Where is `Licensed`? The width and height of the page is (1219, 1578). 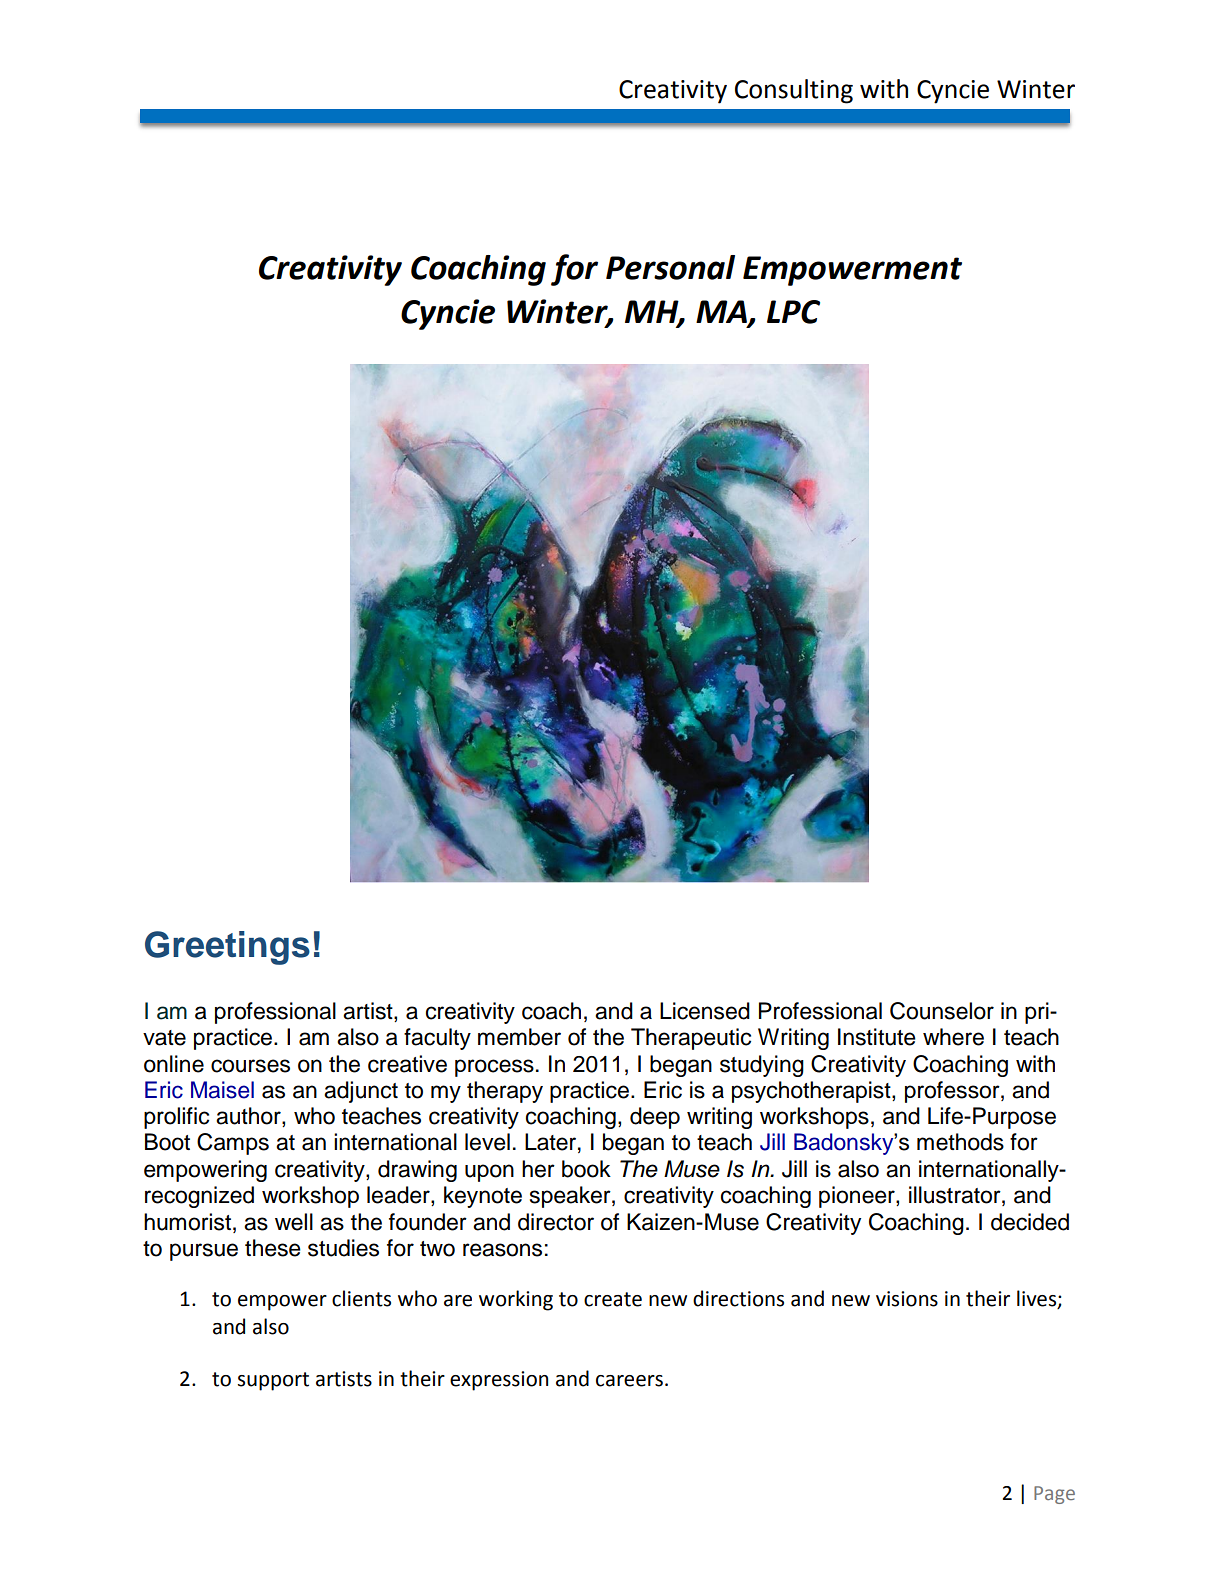 Licensed is located at coordinates (705, 1011).
